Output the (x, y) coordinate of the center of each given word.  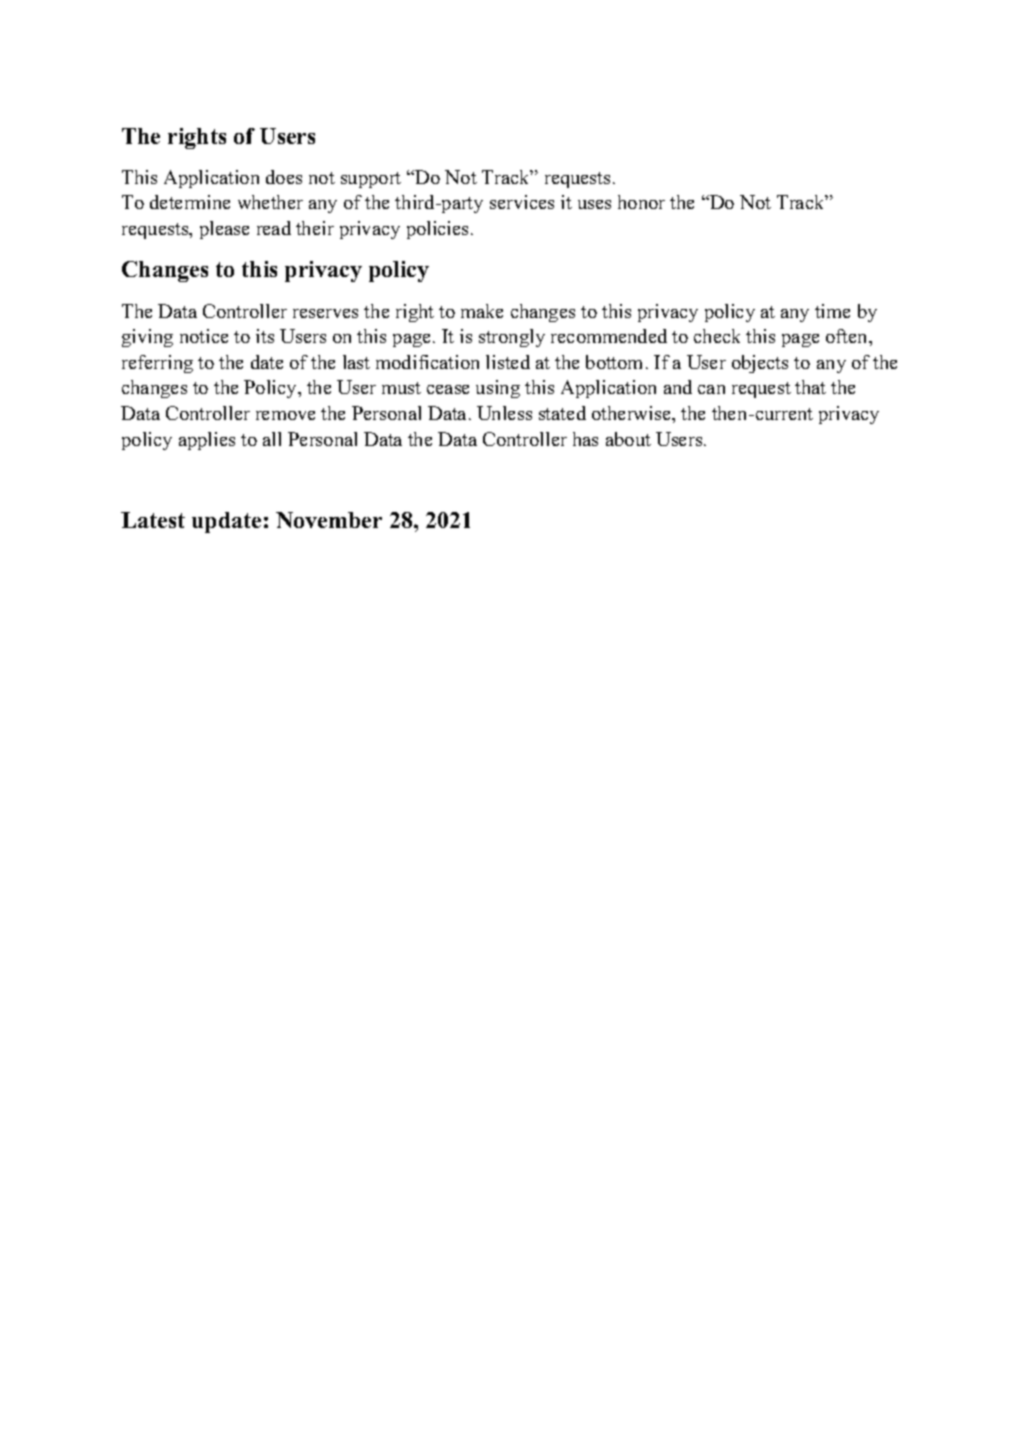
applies (207, 441)
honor (641, 202)
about (628, 439)
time (832, 311)
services (522, 202)
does (284, 177)
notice (204, 336)
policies (439, 230)
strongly (512, 338)
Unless (504, 413)
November (329, 520)
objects (760, 364)
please (224, 230)
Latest (153, 520)
